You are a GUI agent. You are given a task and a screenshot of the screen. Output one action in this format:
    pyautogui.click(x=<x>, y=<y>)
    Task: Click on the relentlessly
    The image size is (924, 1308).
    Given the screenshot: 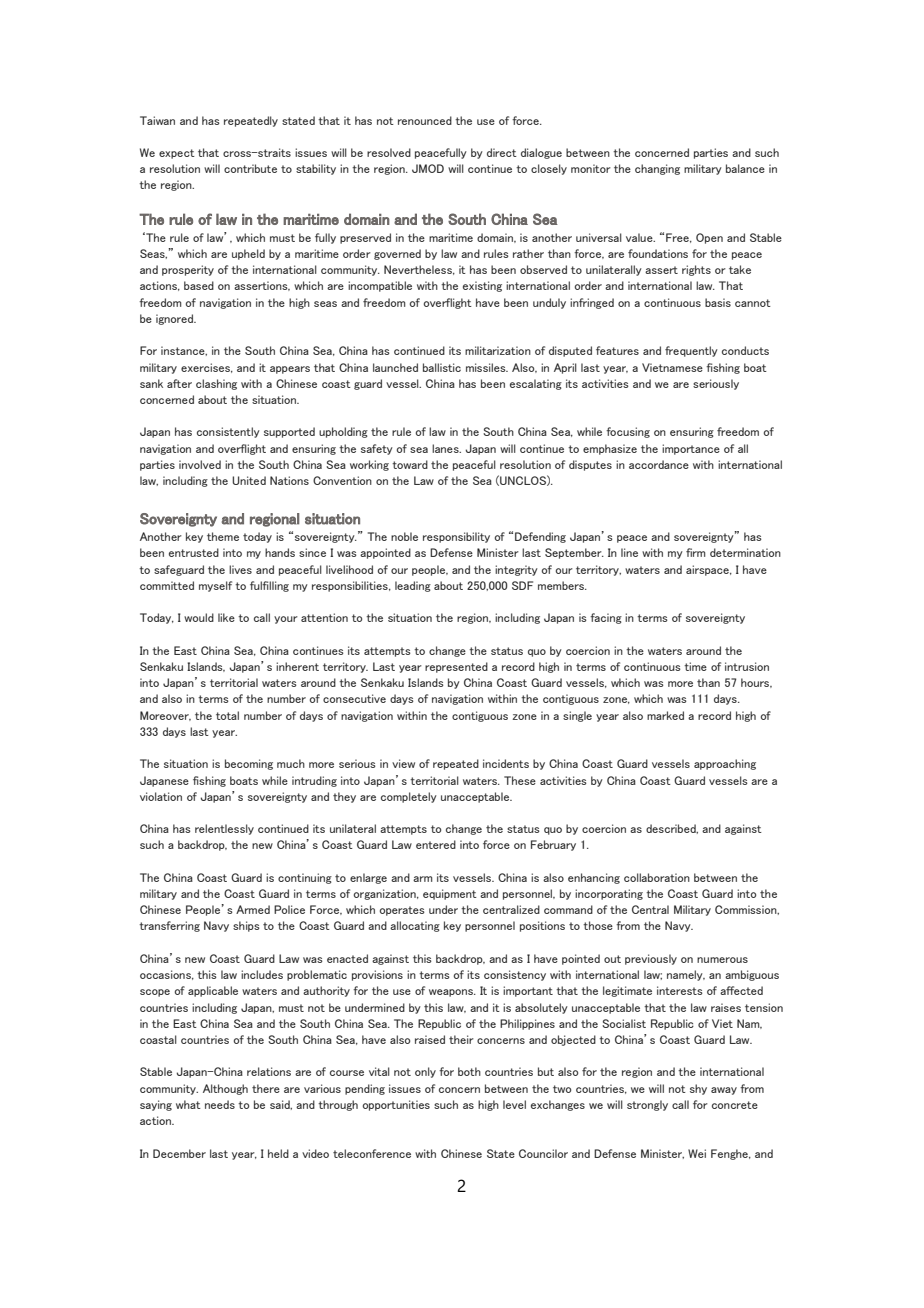 What is the action you would take?
    pyautogui.click(x=224, y=829)
